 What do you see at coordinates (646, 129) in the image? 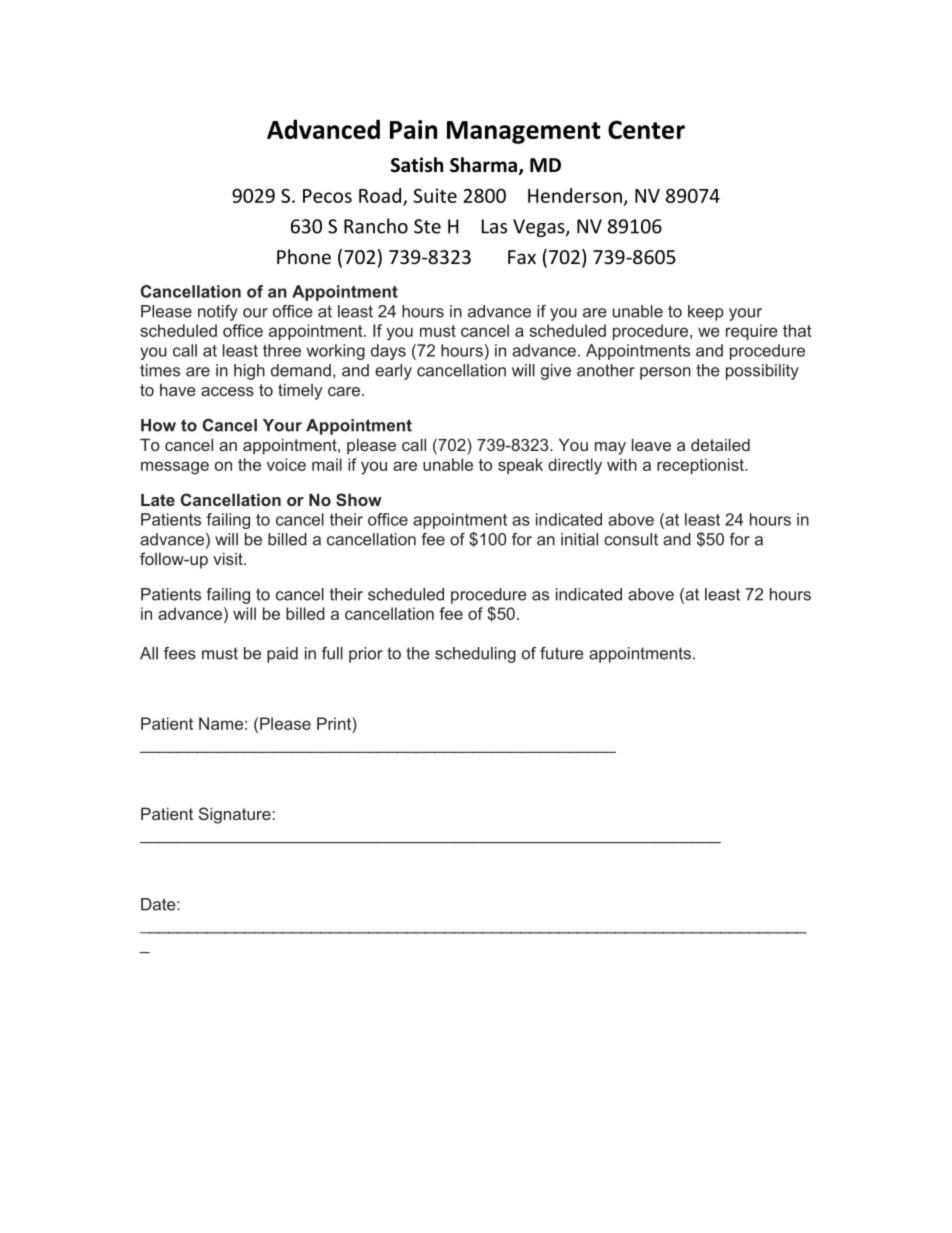
I see `Center` at bounding box center [646, 129].
